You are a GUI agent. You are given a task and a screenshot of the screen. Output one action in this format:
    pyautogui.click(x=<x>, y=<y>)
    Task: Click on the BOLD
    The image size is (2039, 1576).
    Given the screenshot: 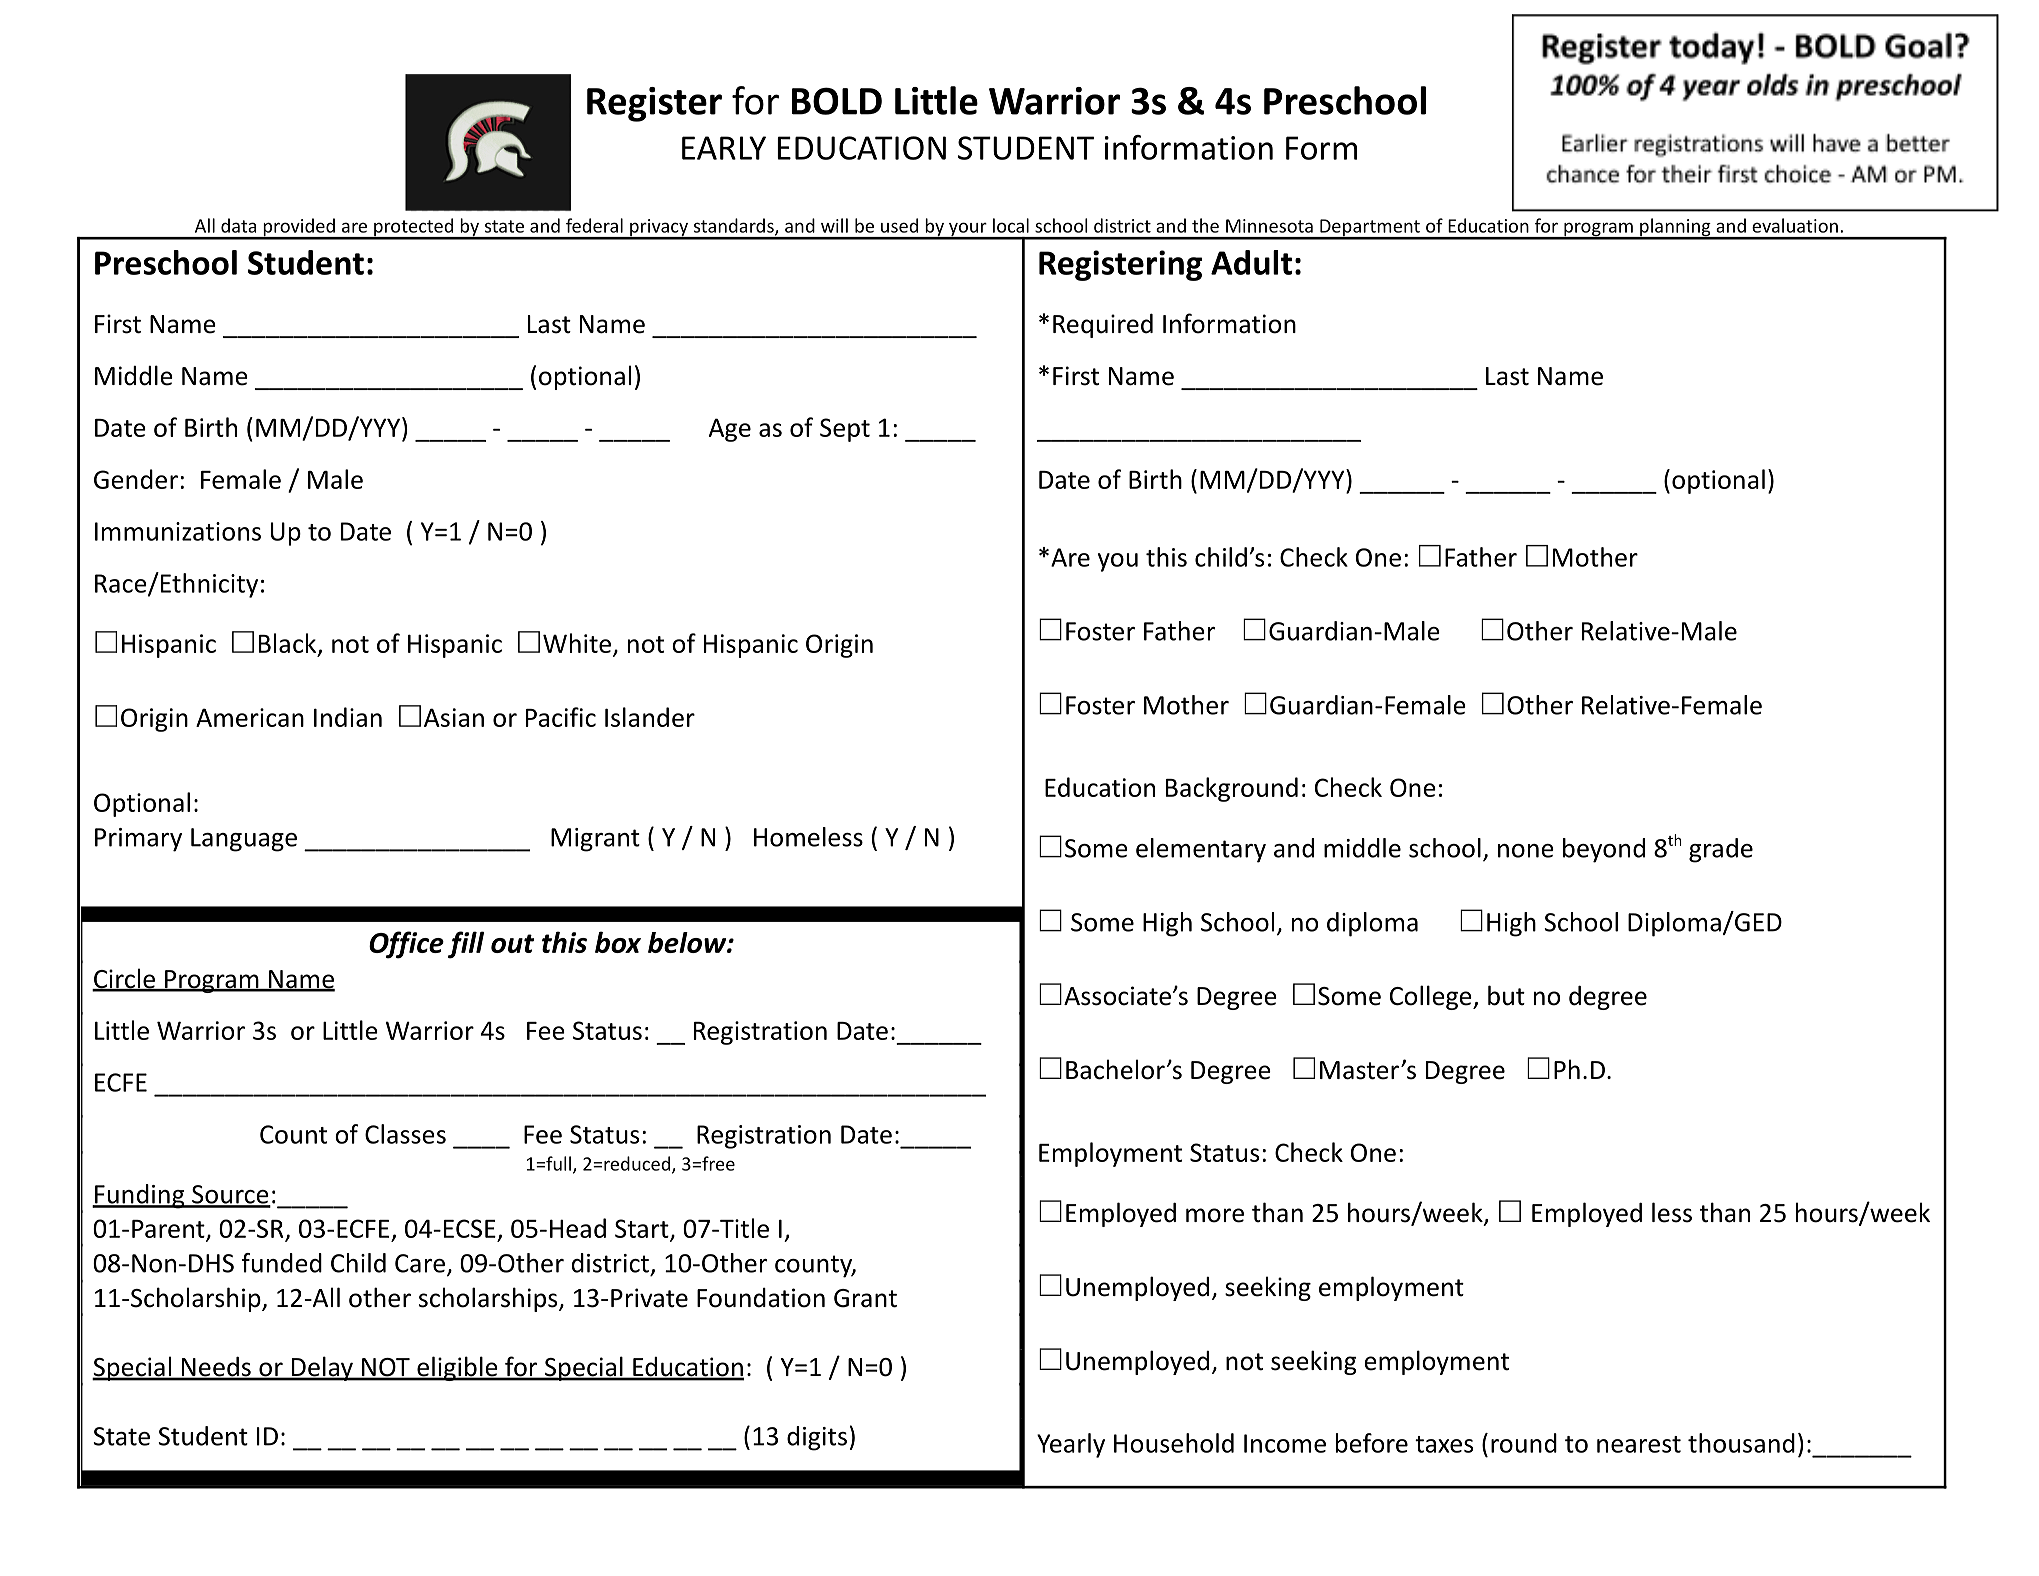 What is the action you would take?
    pyautogui.click(x=837, y=101)
